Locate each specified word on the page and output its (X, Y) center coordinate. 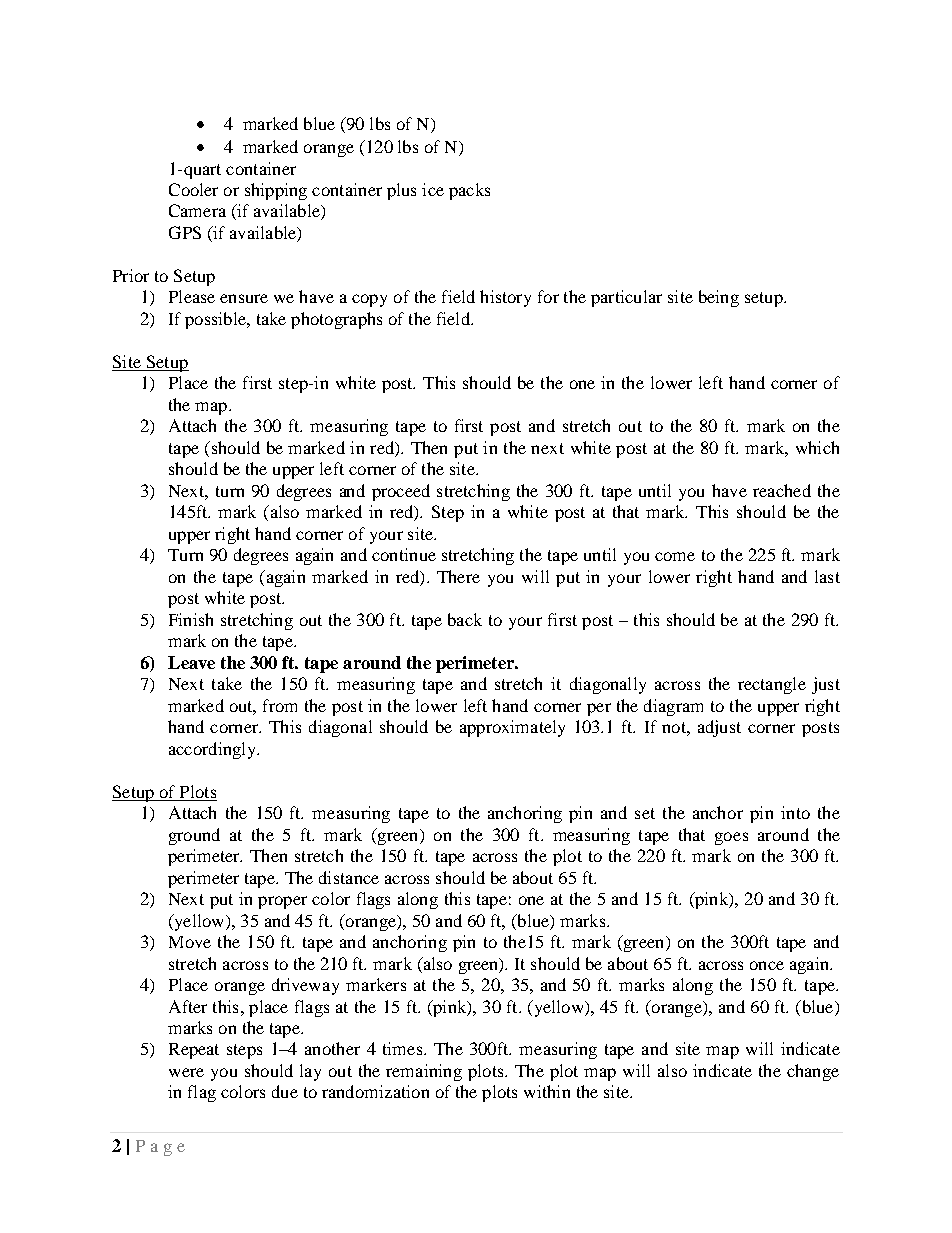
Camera (197, 210)
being (719, 298)
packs (469, 191)
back (465, 619)
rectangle (772, 685)
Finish (191, 619)
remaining (424, 1072)
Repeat (194, 1051)
